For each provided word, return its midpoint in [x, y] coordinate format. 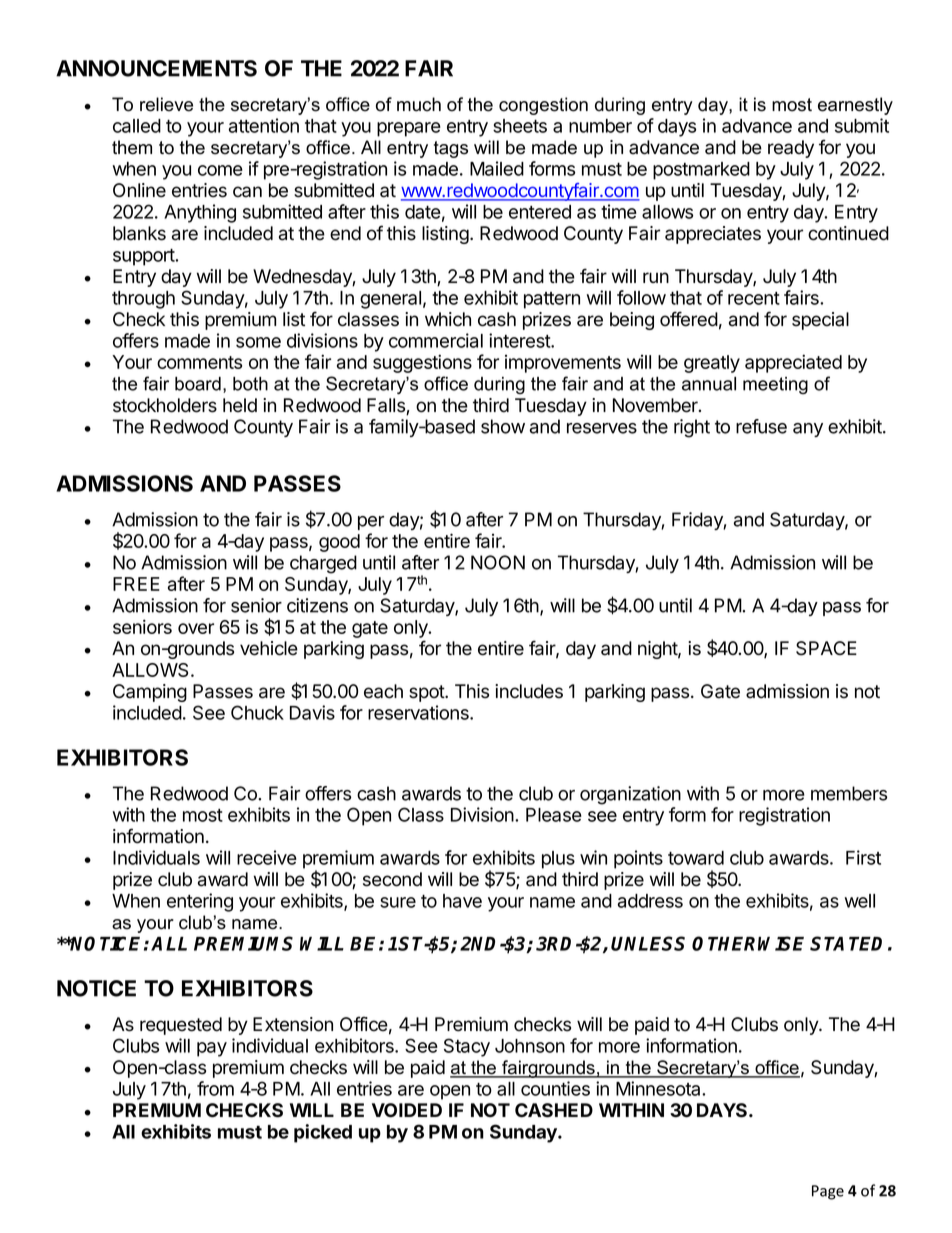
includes [529, 691]
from [215, 1088]
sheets [520, 126]
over [196, 628]
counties [555, 1088]
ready [791, 149]
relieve [166, 104]
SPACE [826, 648]
